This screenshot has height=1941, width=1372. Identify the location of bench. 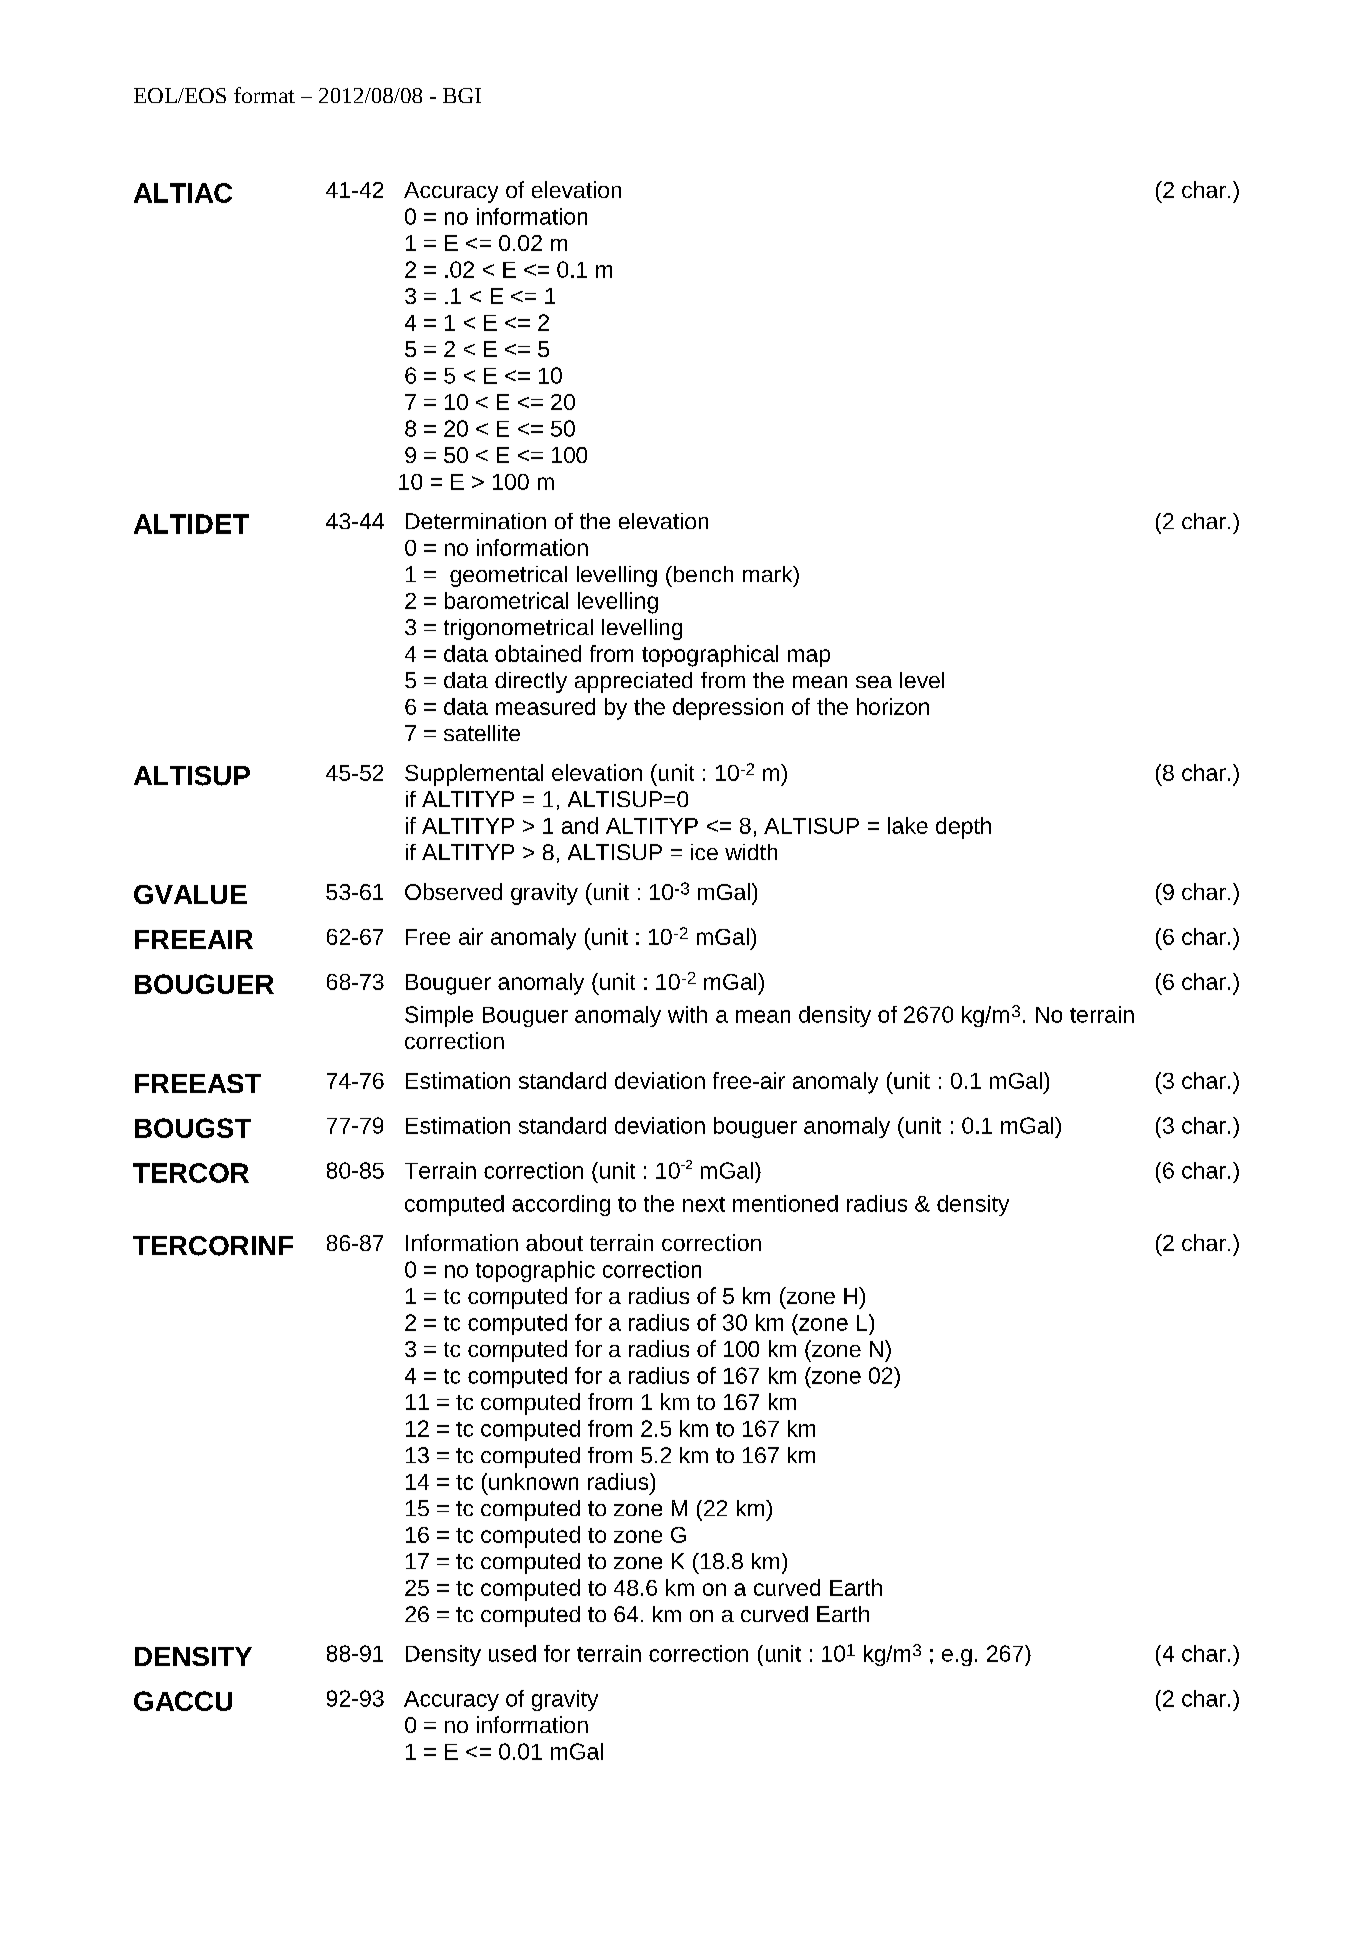
(702, 574).
